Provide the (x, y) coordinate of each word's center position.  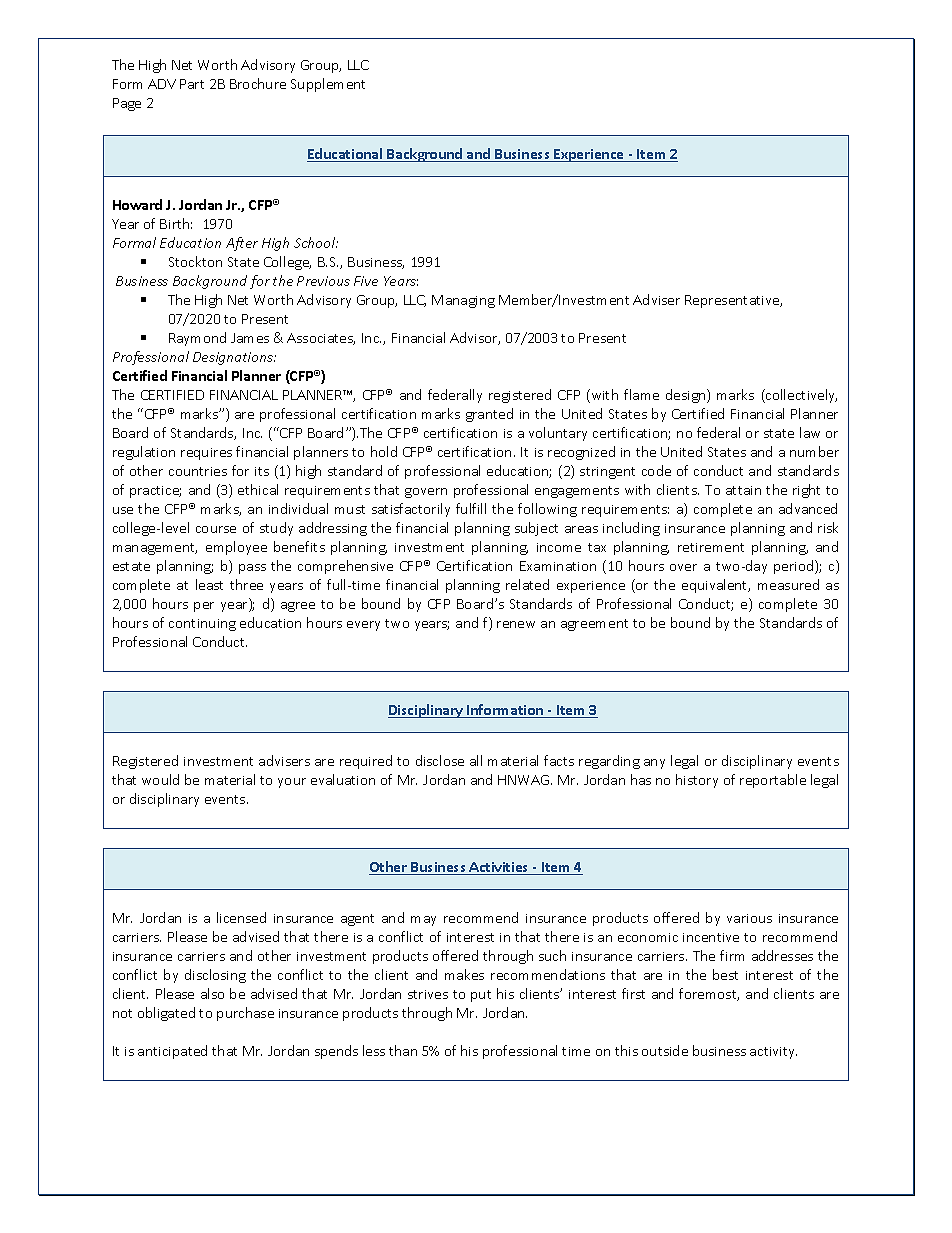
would (160, 779)
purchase (245, 1014)
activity (773, 1053)
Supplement (328, 85)
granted (489, 415)
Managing (463, 301)
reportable (773, 781)
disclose (440, 760)
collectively (800, 396)
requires (206, 454)
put (481, 996)
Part (192, 84)
